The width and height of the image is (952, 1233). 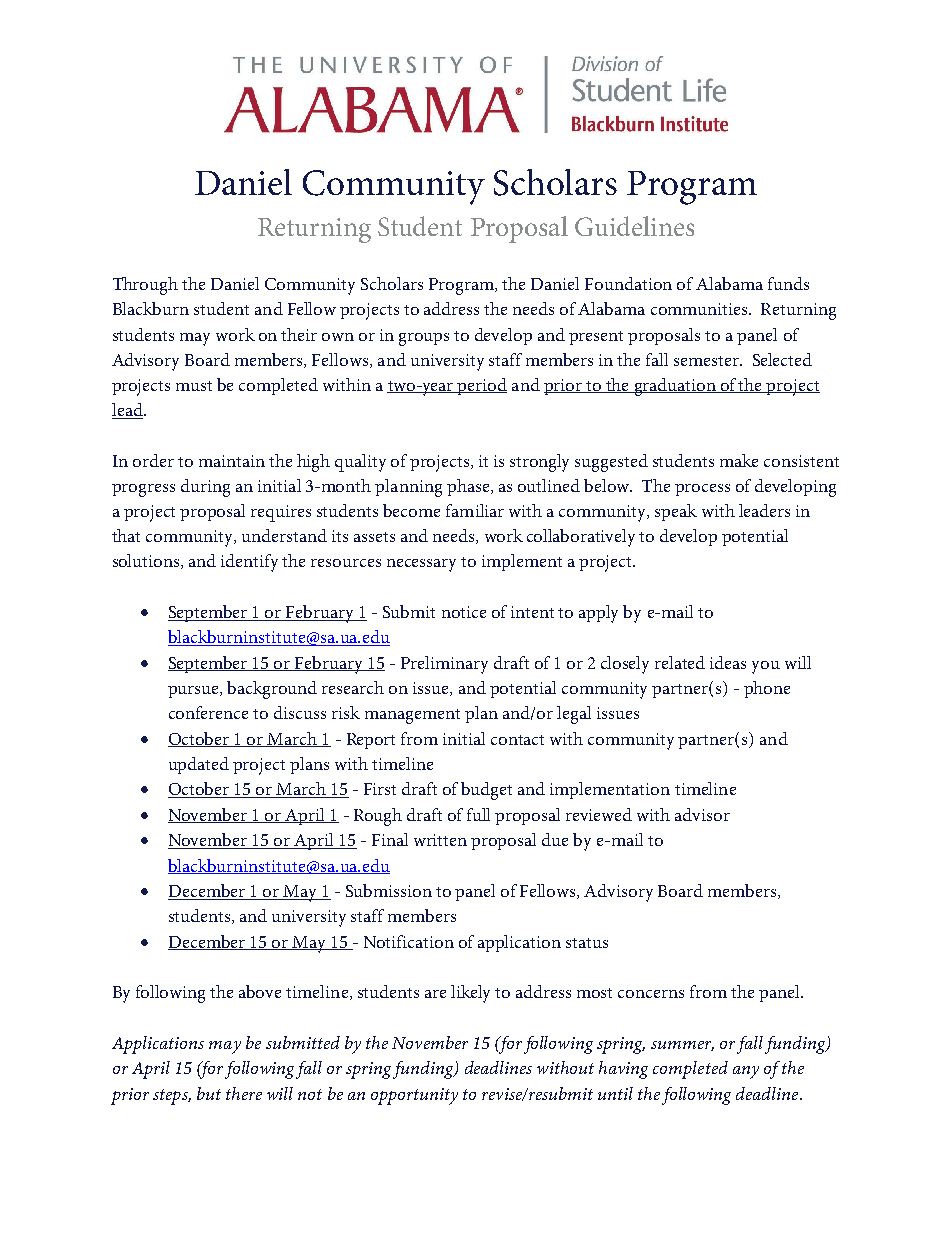 I want to click on any, so click(x=746, y=1072).
